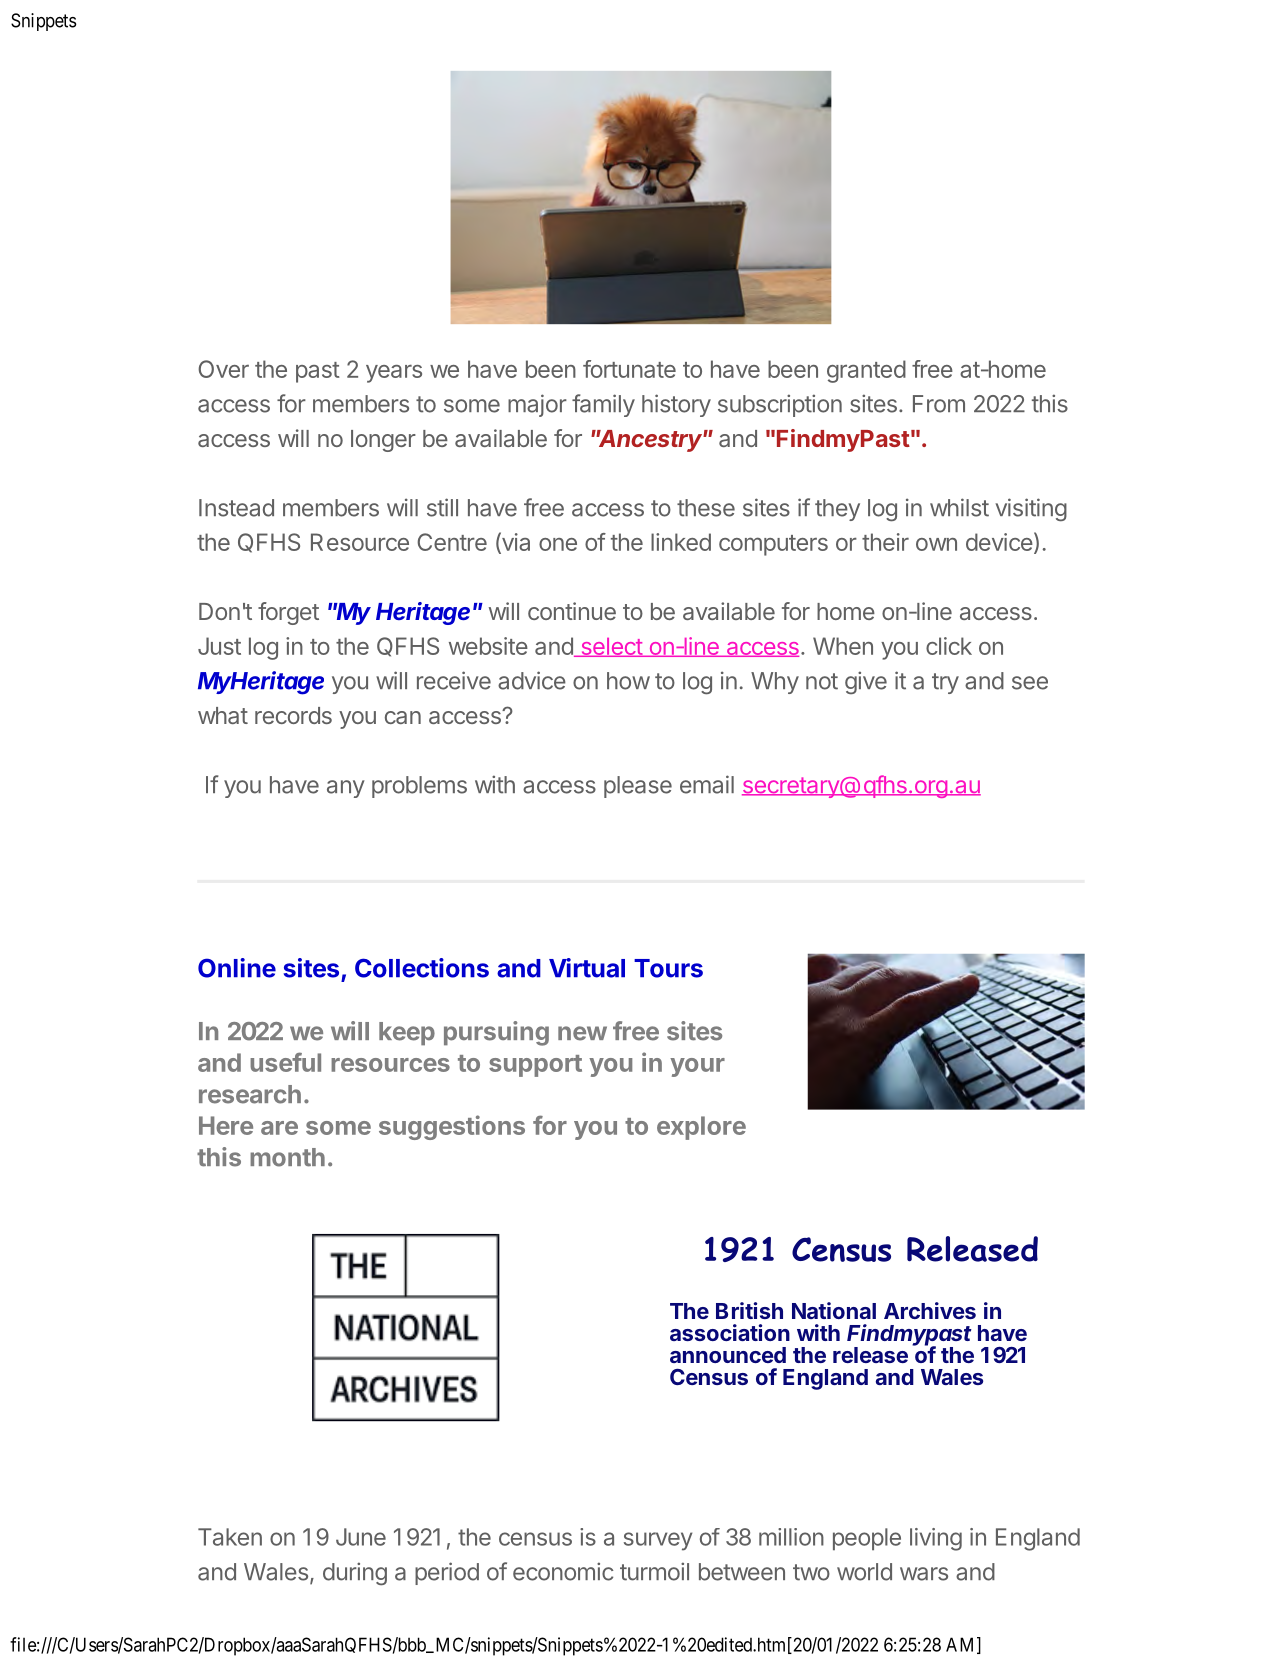  Describe the element at coordinates (939, 404) in the document. I see `From` at that location.
